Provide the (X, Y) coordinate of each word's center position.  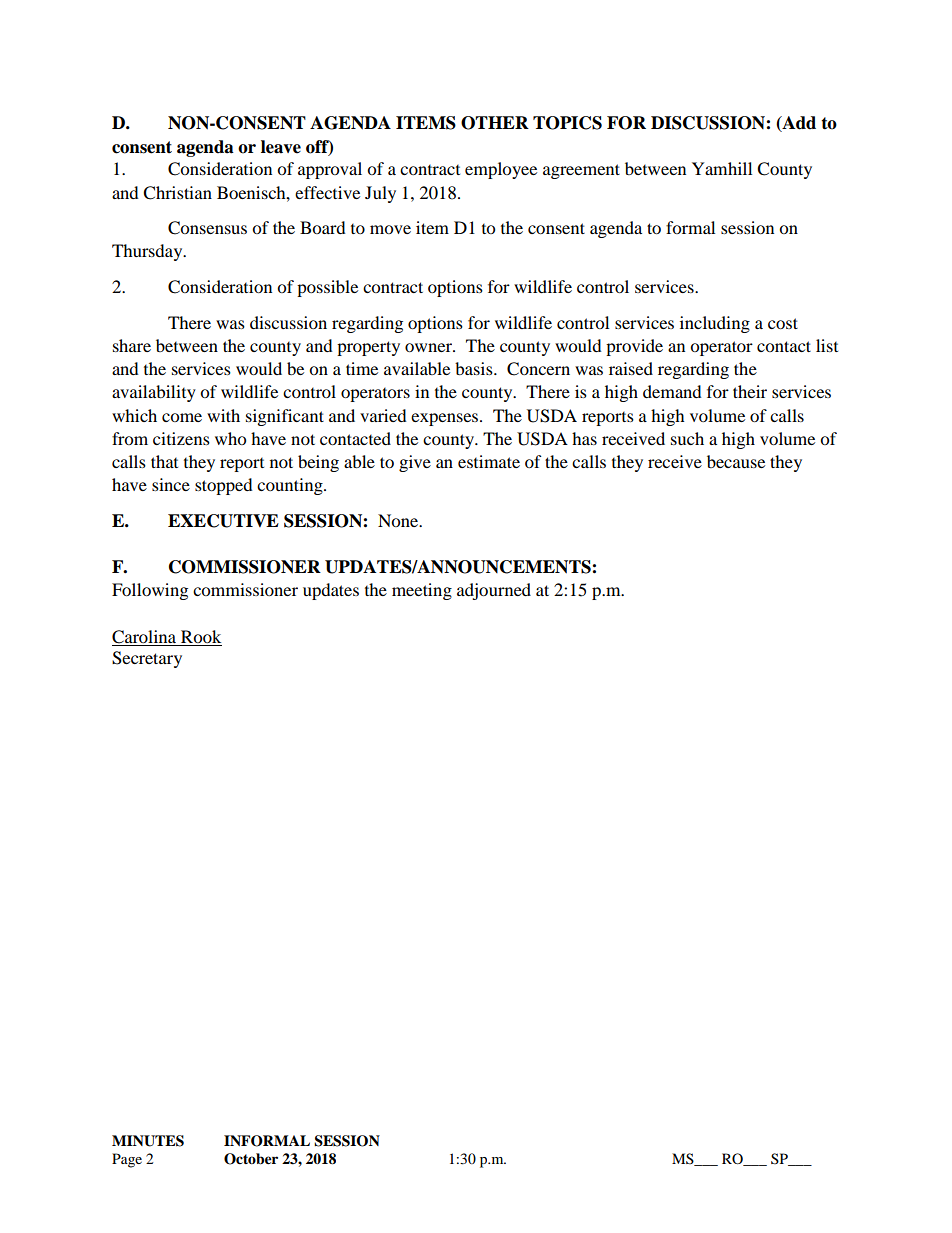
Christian (177, 193)
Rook (201, 636)
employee (501, 170)
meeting (422, 591)
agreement (581, 171)
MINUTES (148, 1141)
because (736, 461)
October (251, 1159)
